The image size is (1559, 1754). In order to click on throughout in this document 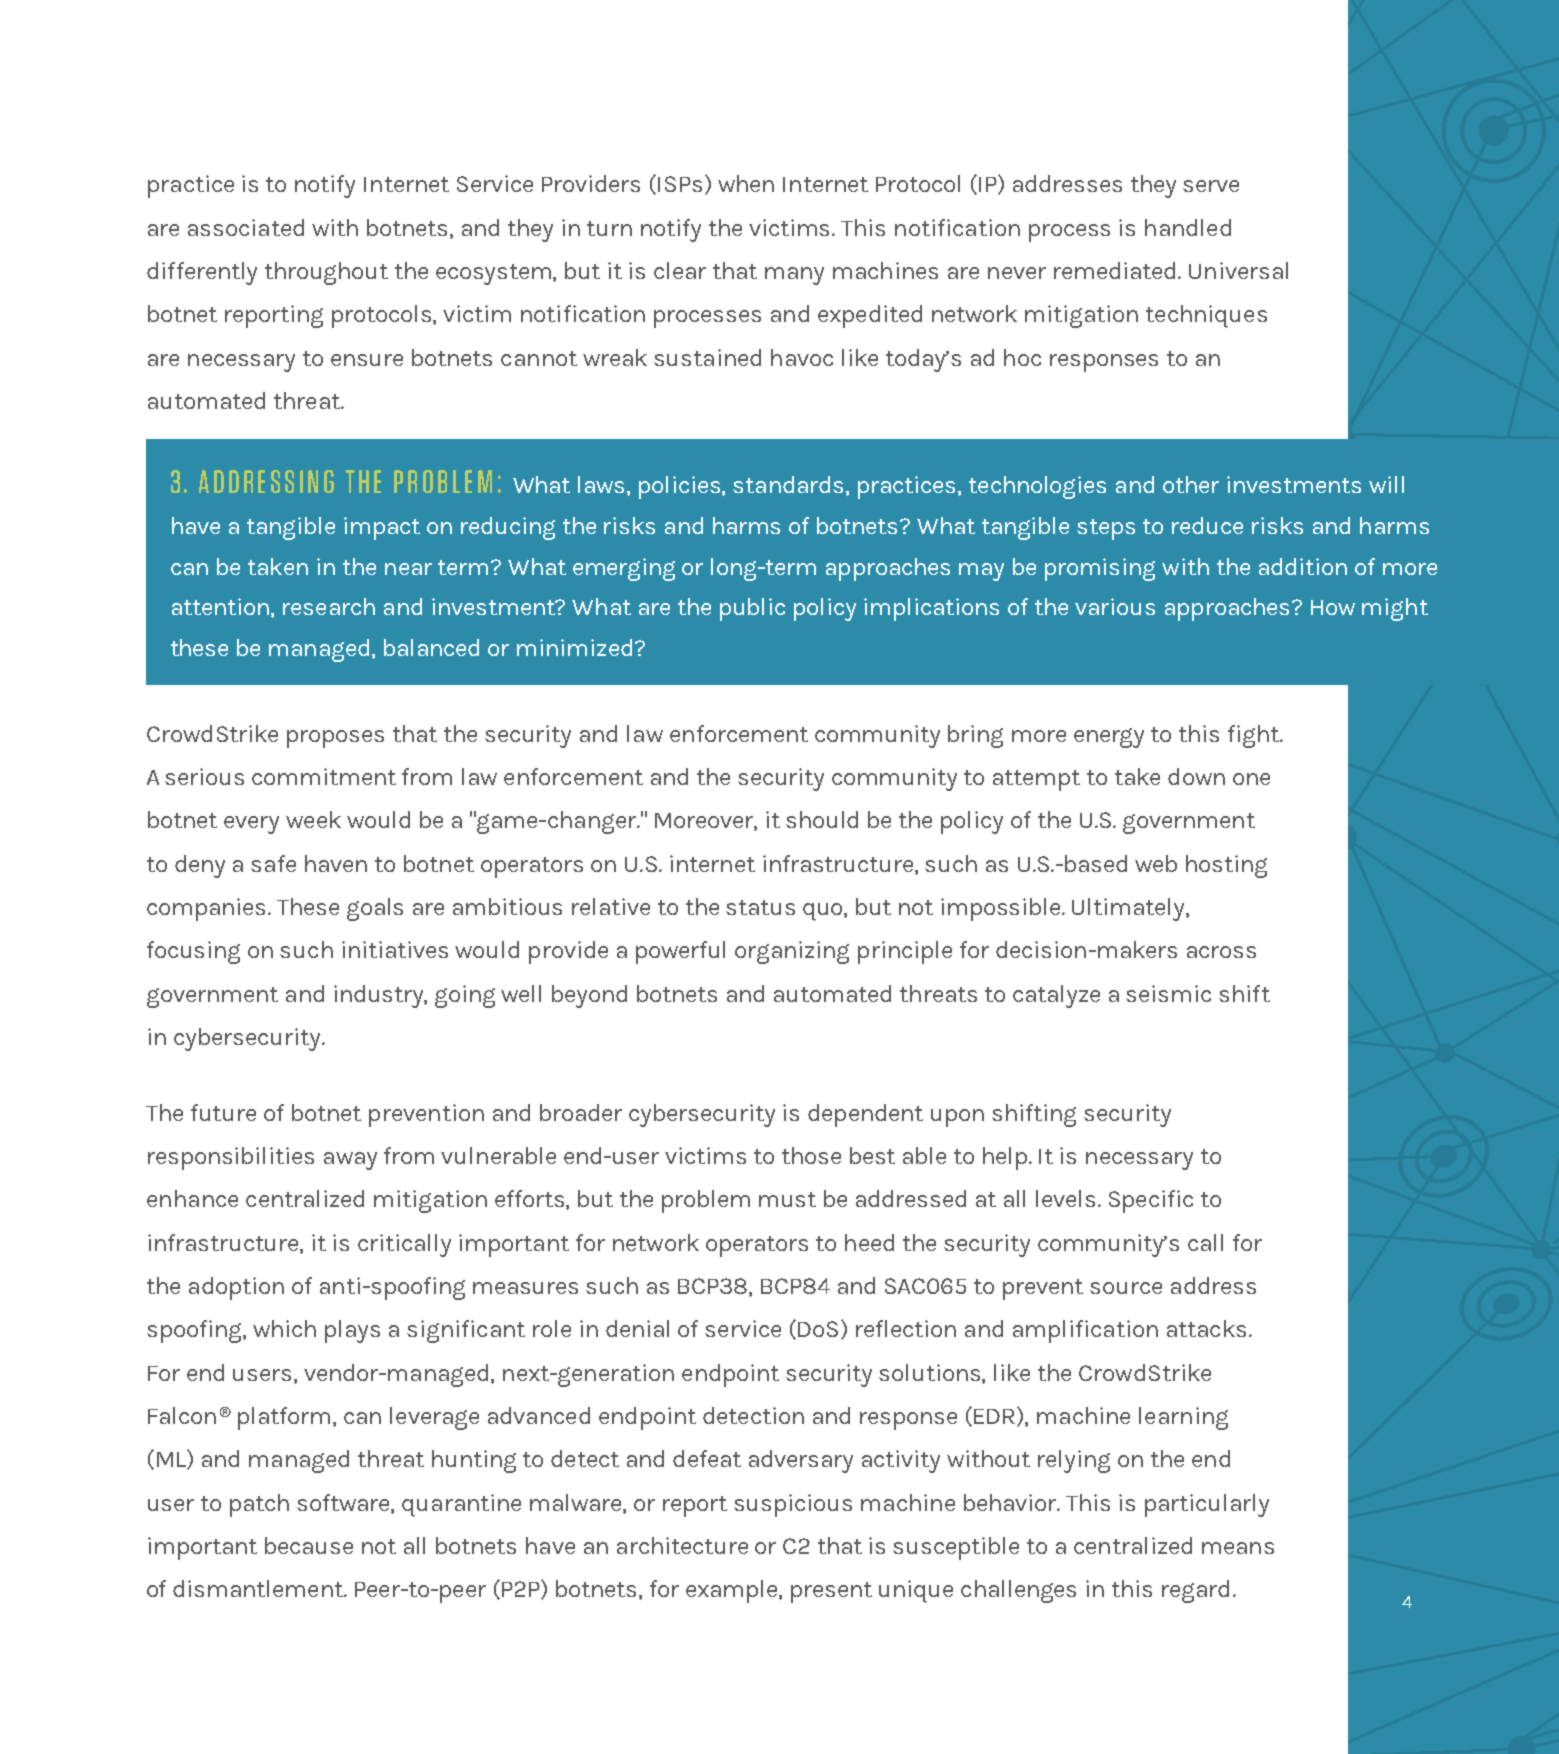, I will do `click(326, 273)`.
